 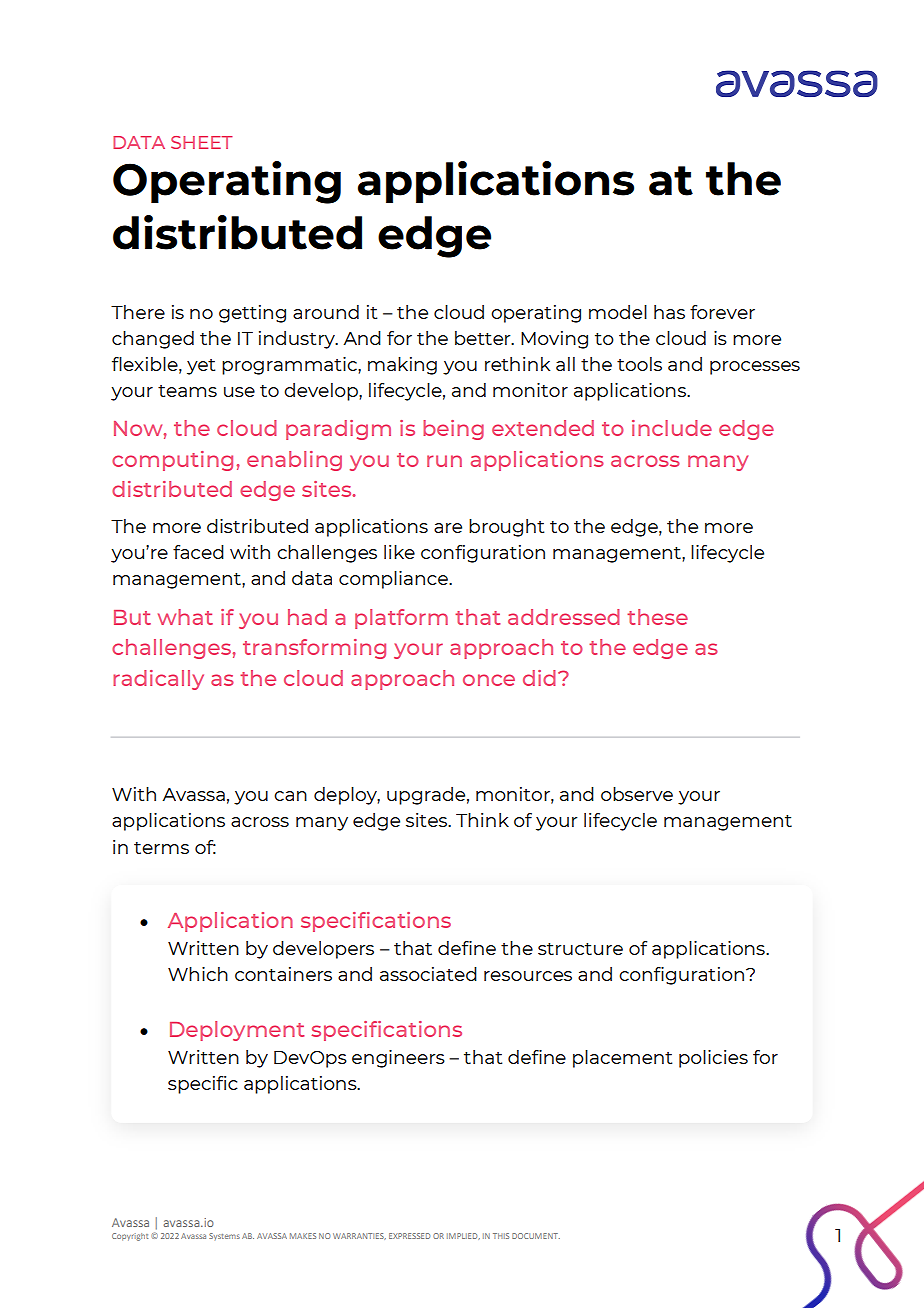 What do you see at coordinates (158, 680) in the image?
I see `radically` at bounding box center [158, 680].
